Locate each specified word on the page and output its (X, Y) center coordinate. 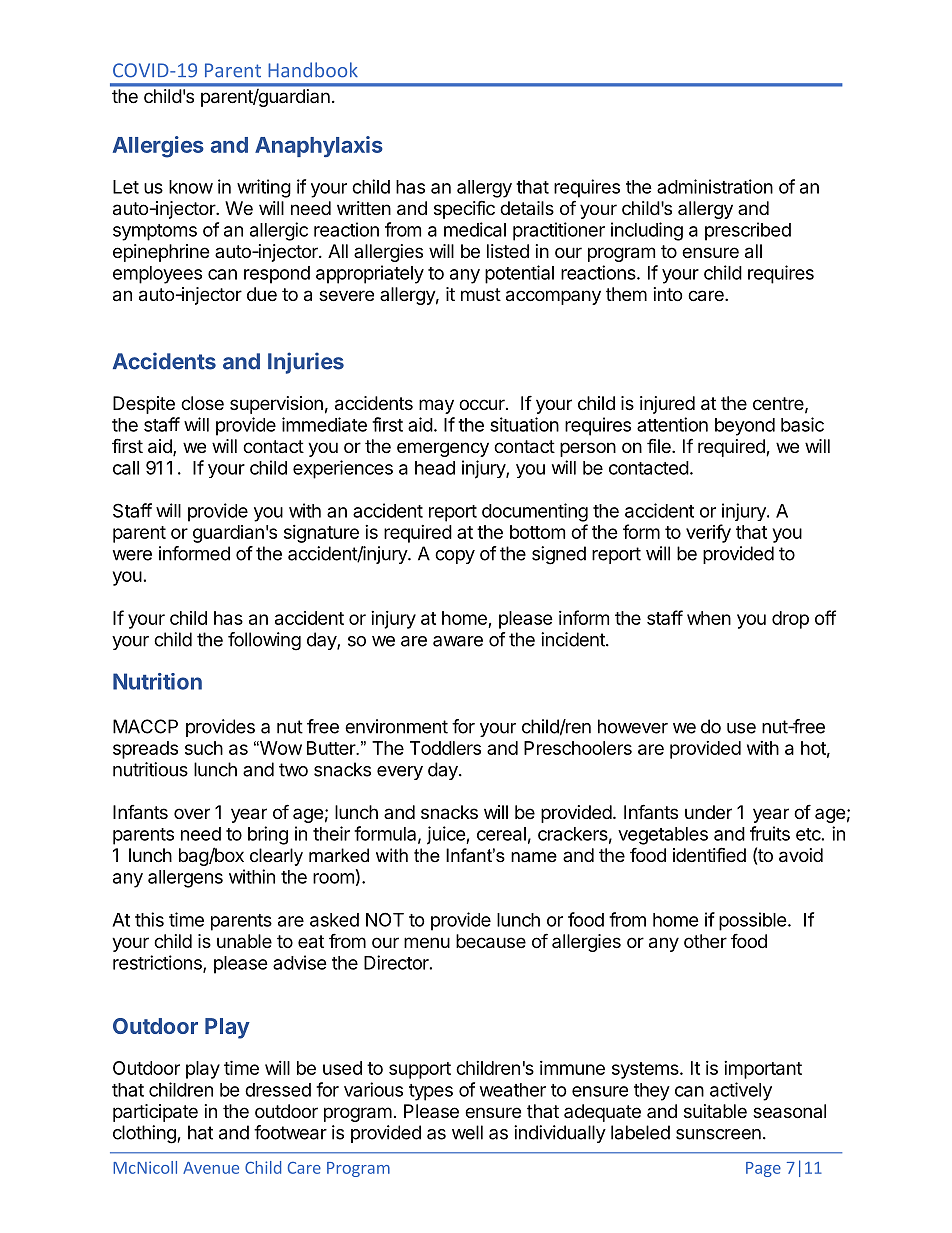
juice (447, 835)
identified (709, 854)
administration (715, 186)
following (264, 641)
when (709, 618)
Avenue (211, 1168)
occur (483, 404)
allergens (185, 879)
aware (458, 641)
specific (464, 209)
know (191, 187)
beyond (745, 427)
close (202, 403)
